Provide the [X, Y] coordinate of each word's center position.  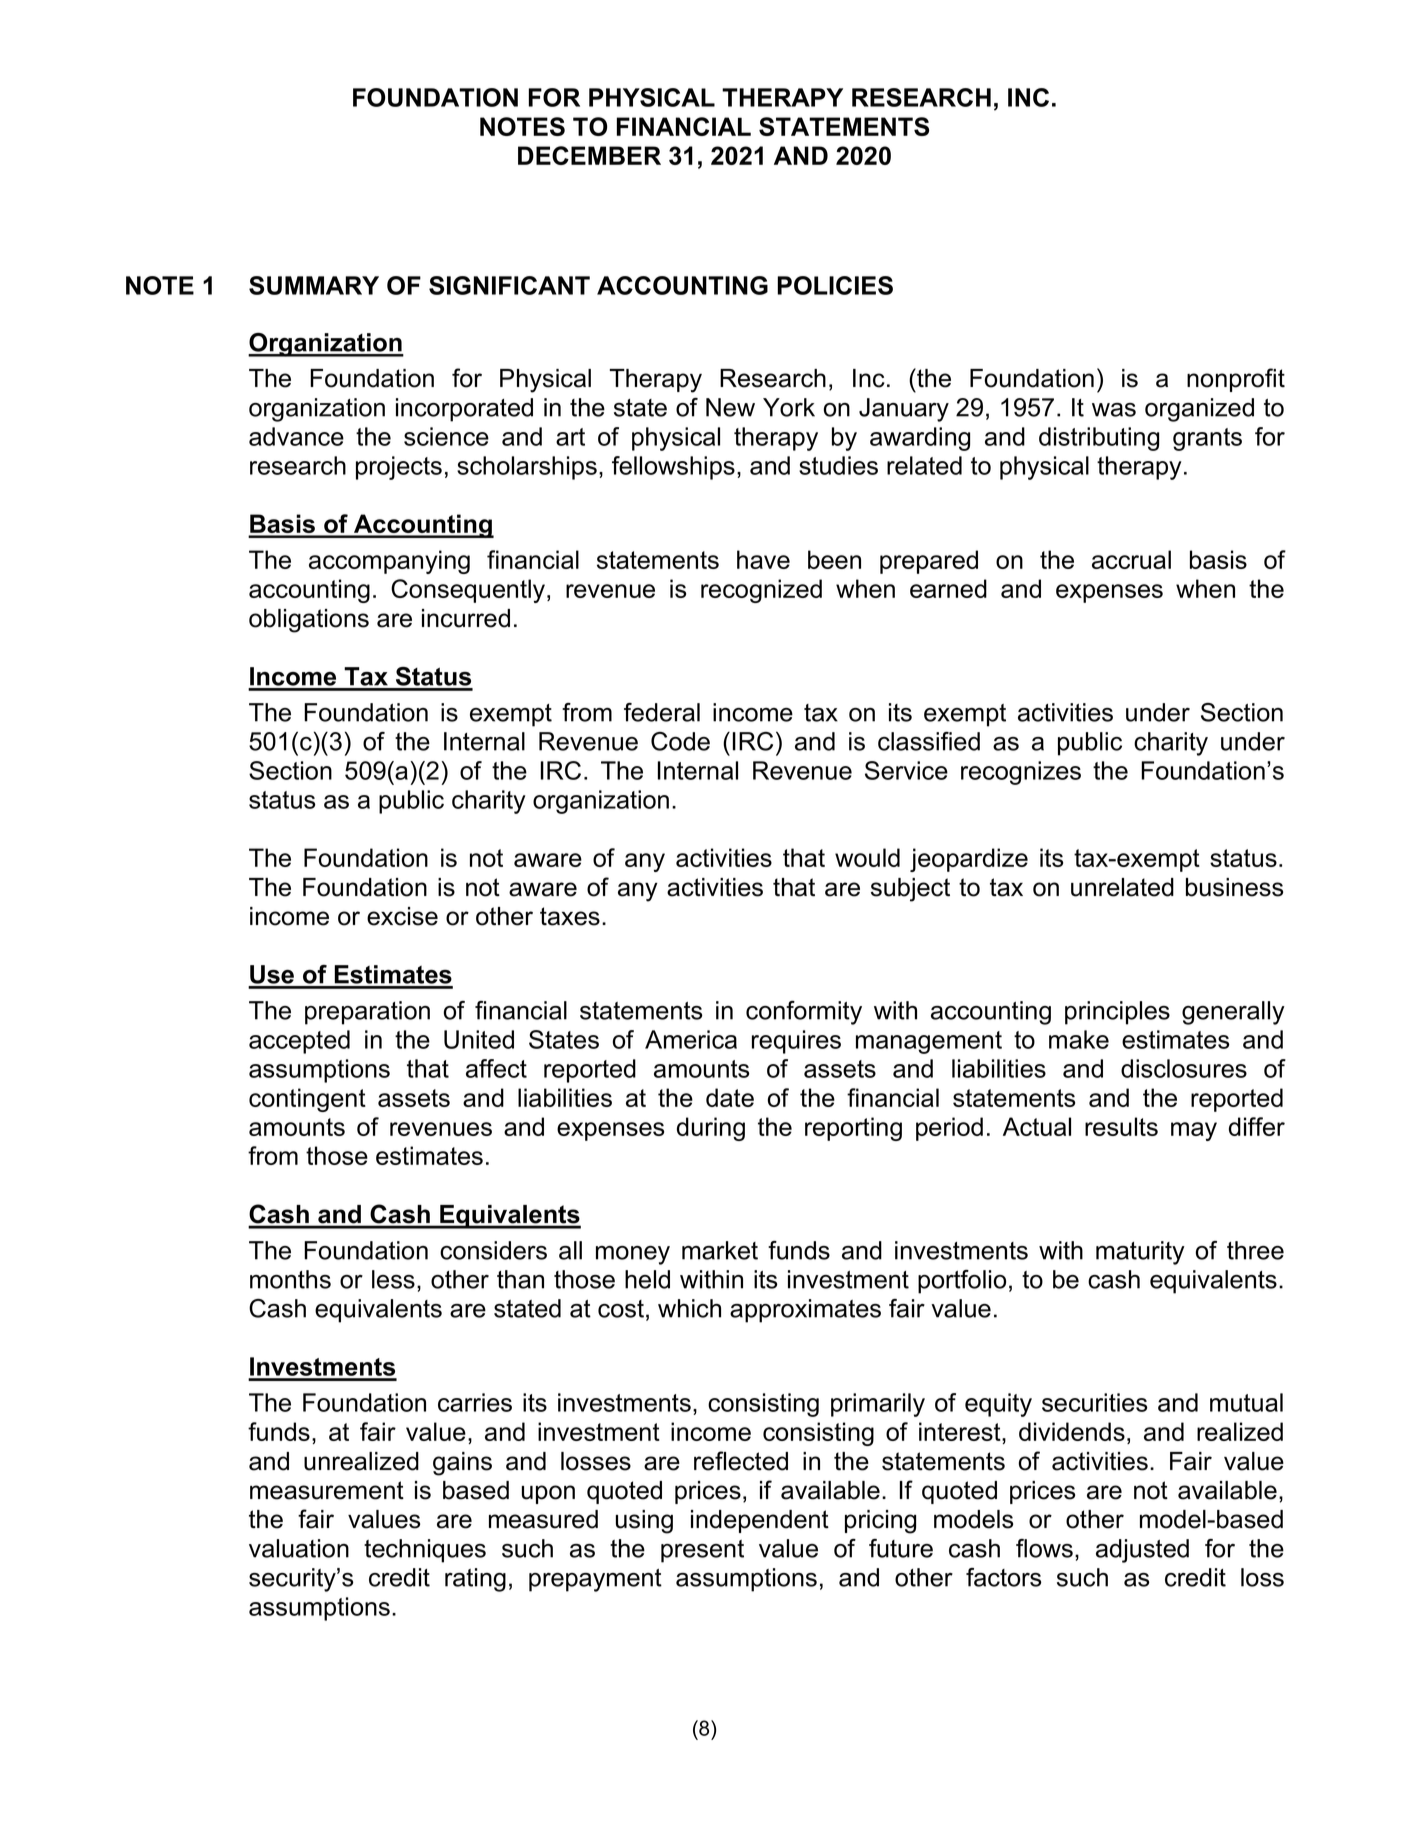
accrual [1131, 559]
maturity [1140, 1253]
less [393, 1279]
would [867, 857]
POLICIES [835, 285]
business [1234, 887]
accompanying [389, 562]
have [763, 559]
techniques [425, 1551]
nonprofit [1236, 380]
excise [402, 916]
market [720, 1250]
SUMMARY [314, 285]
